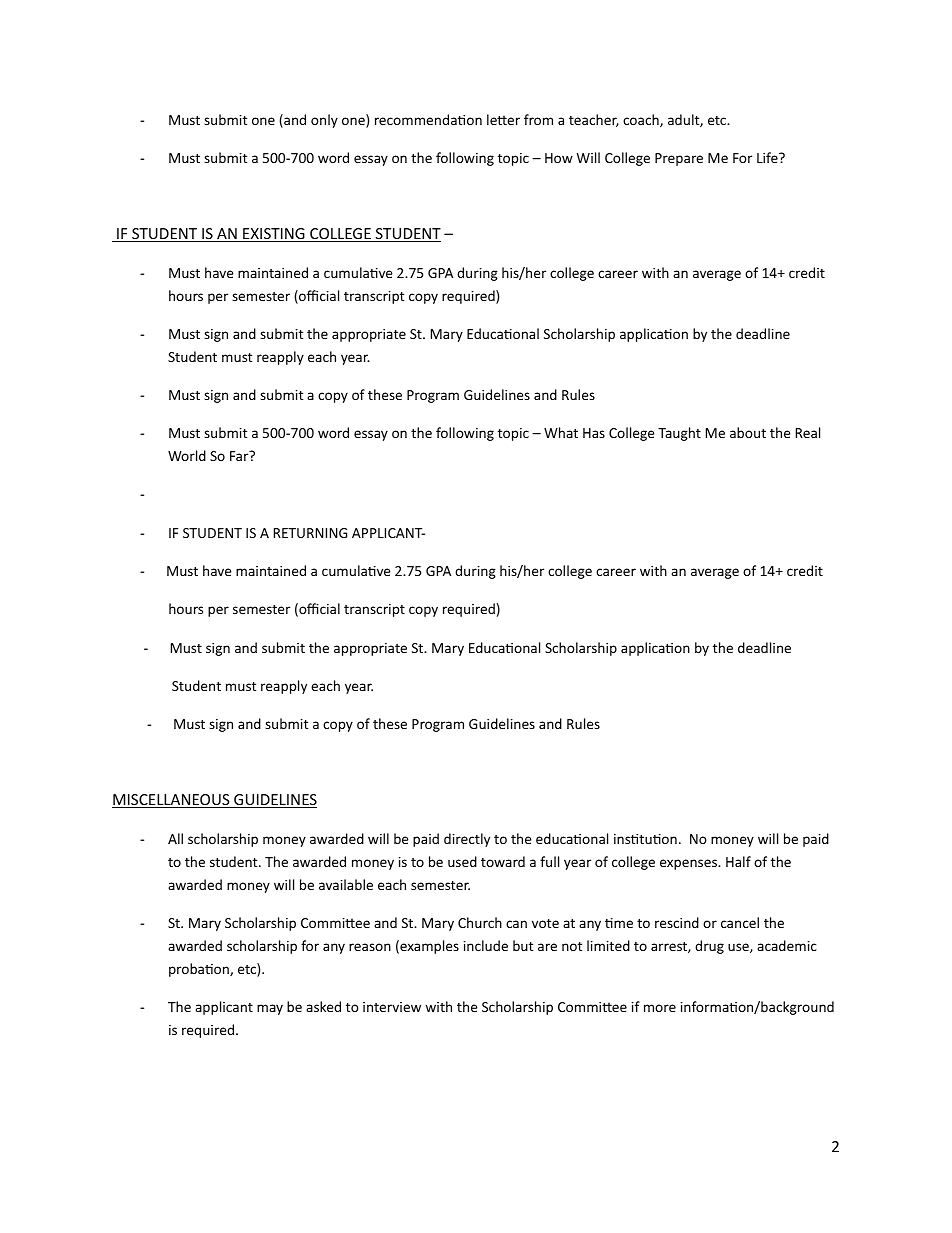  Describe the element at coordinates (486, 945) in the document. I see `include` at that location.
